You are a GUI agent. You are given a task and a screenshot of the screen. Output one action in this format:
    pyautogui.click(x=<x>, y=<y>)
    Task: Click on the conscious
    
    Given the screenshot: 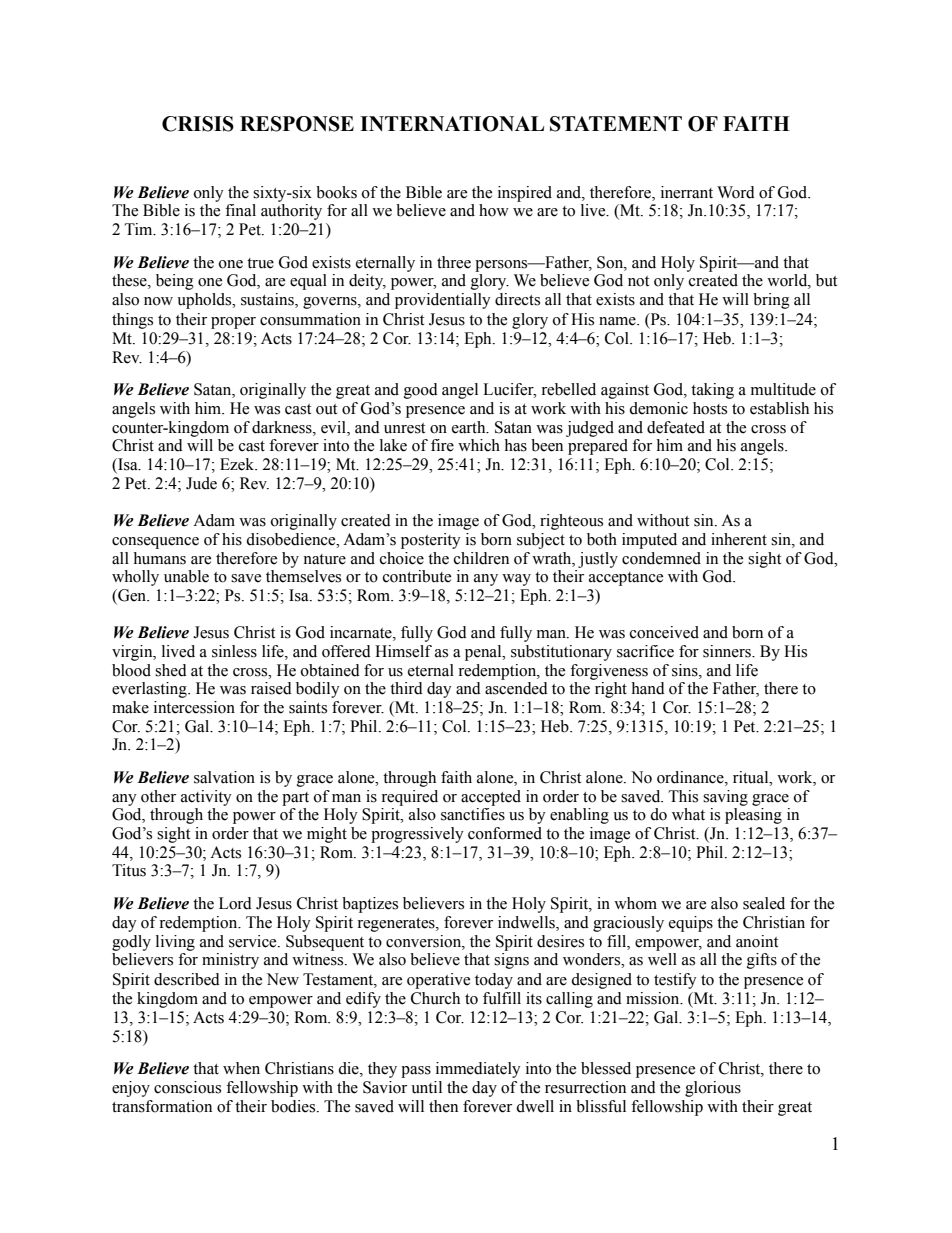 What is the action you would take?
    pyautogui.click(x=187, y=1087)
